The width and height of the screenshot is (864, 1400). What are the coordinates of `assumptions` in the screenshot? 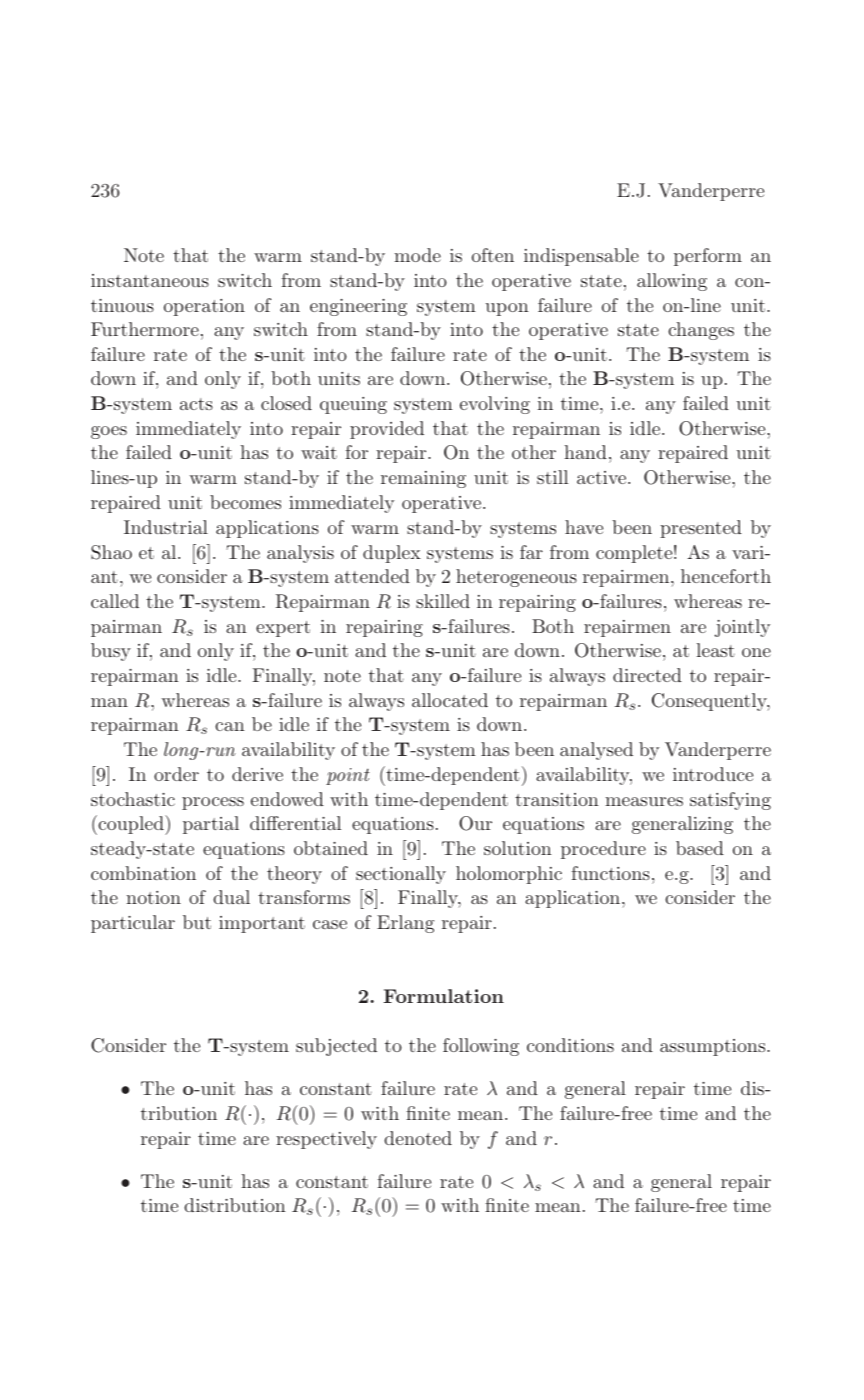 It's located at (714, 1047).
